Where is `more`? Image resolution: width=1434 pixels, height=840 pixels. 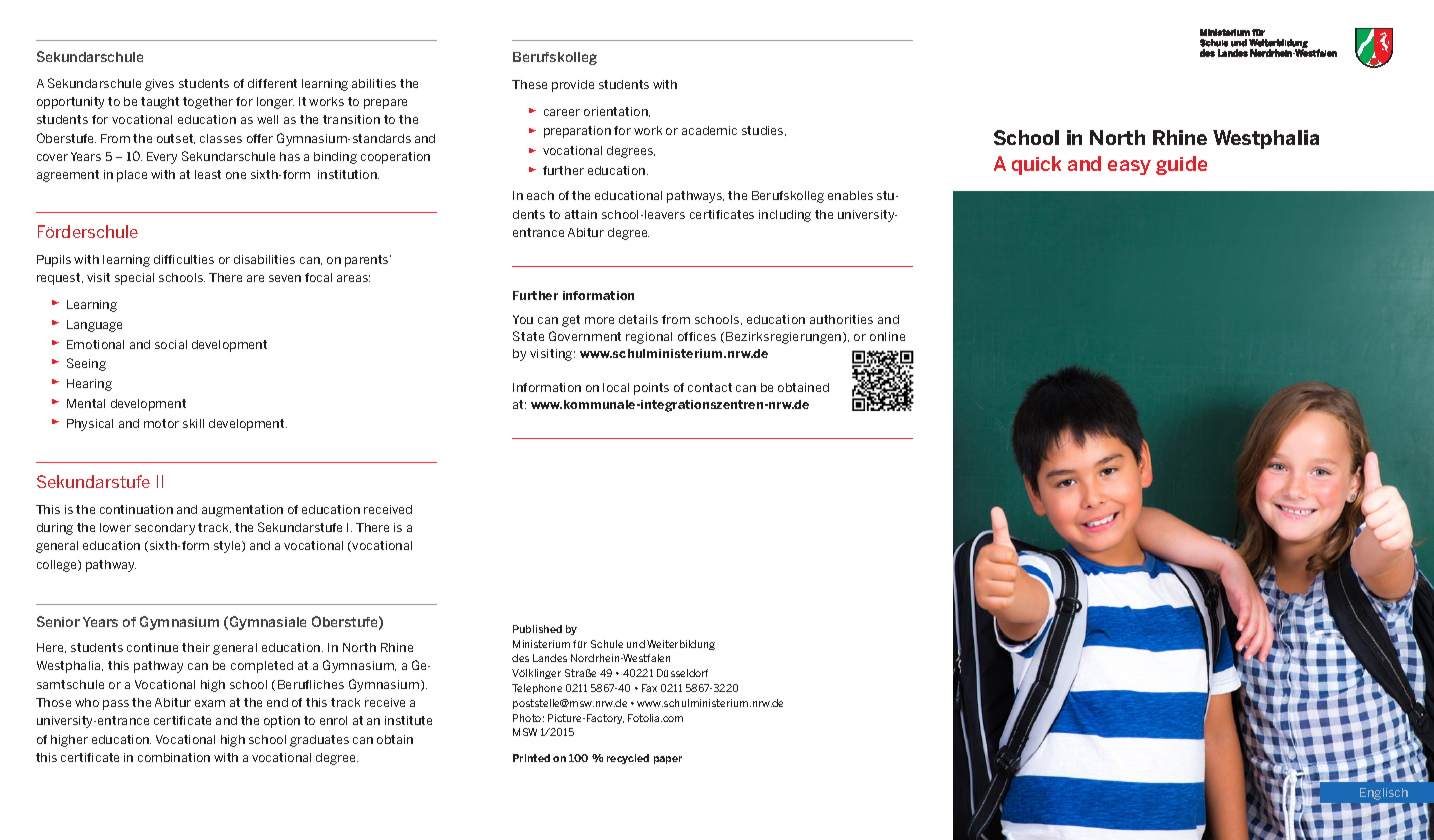 more is located at coordinates (599, 320).
